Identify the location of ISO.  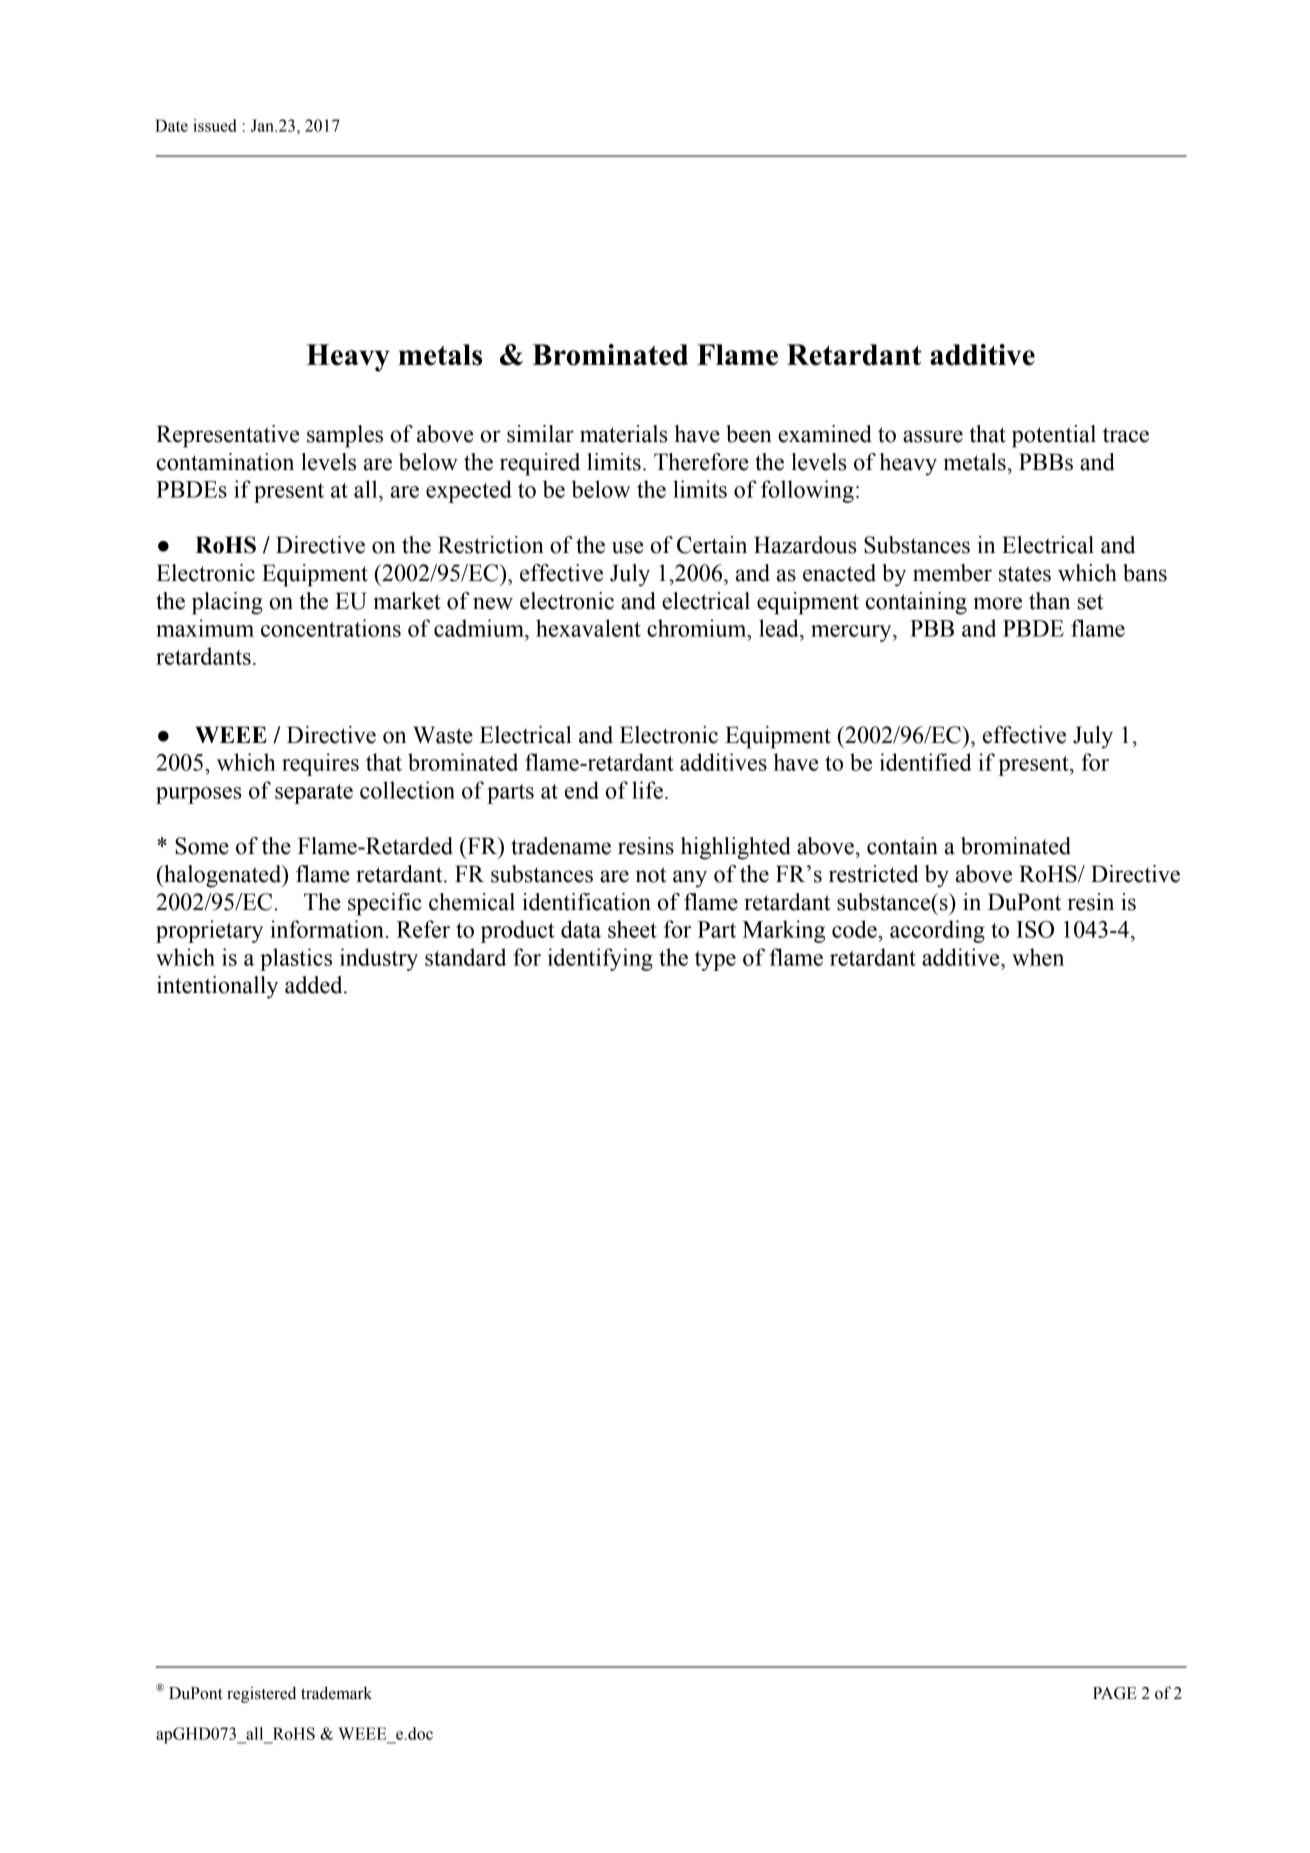
(1035, 929).
